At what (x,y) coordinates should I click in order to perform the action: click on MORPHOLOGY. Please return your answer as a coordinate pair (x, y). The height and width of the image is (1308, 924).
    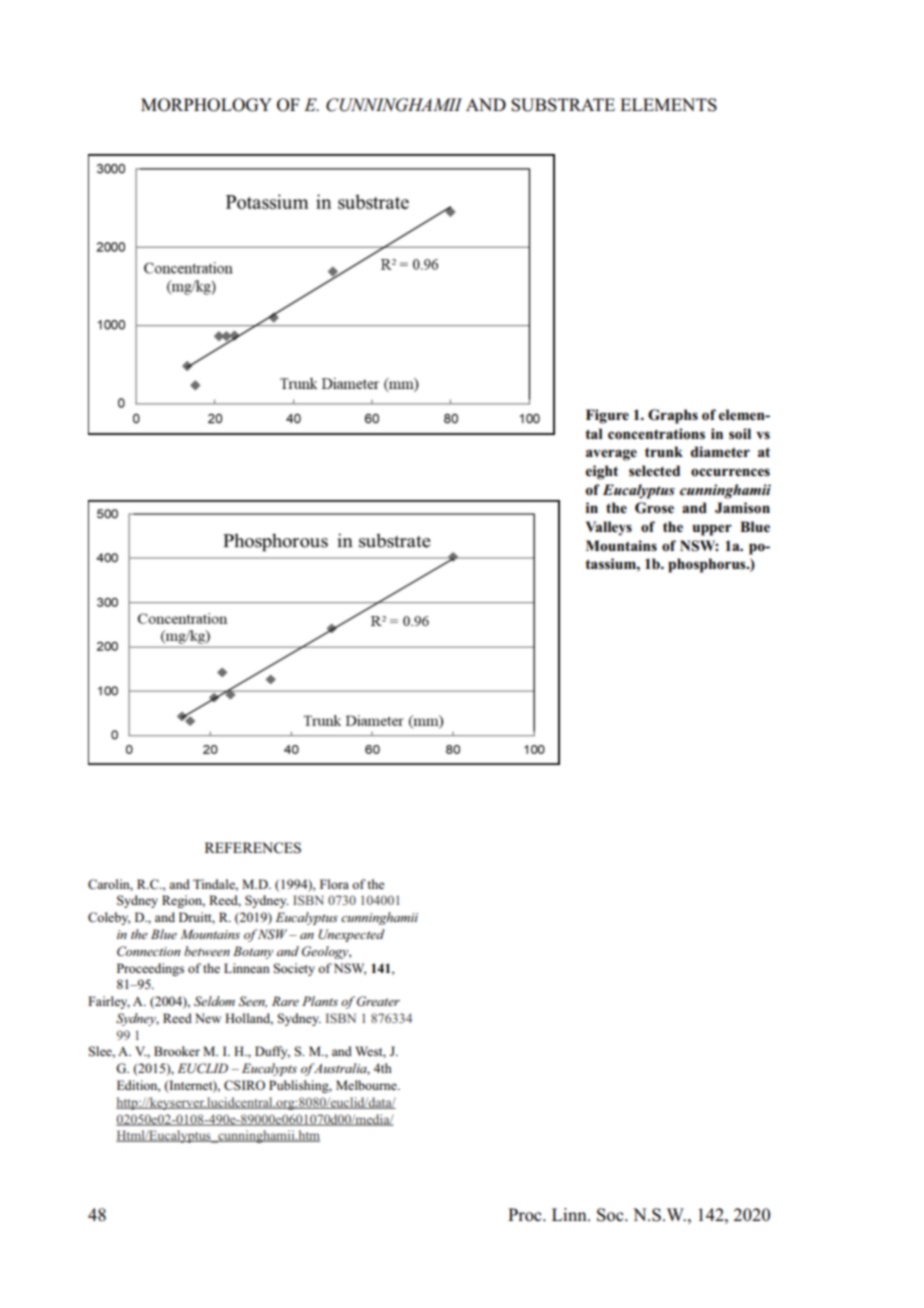
    Looking at the image, I should click on (206, 105).
